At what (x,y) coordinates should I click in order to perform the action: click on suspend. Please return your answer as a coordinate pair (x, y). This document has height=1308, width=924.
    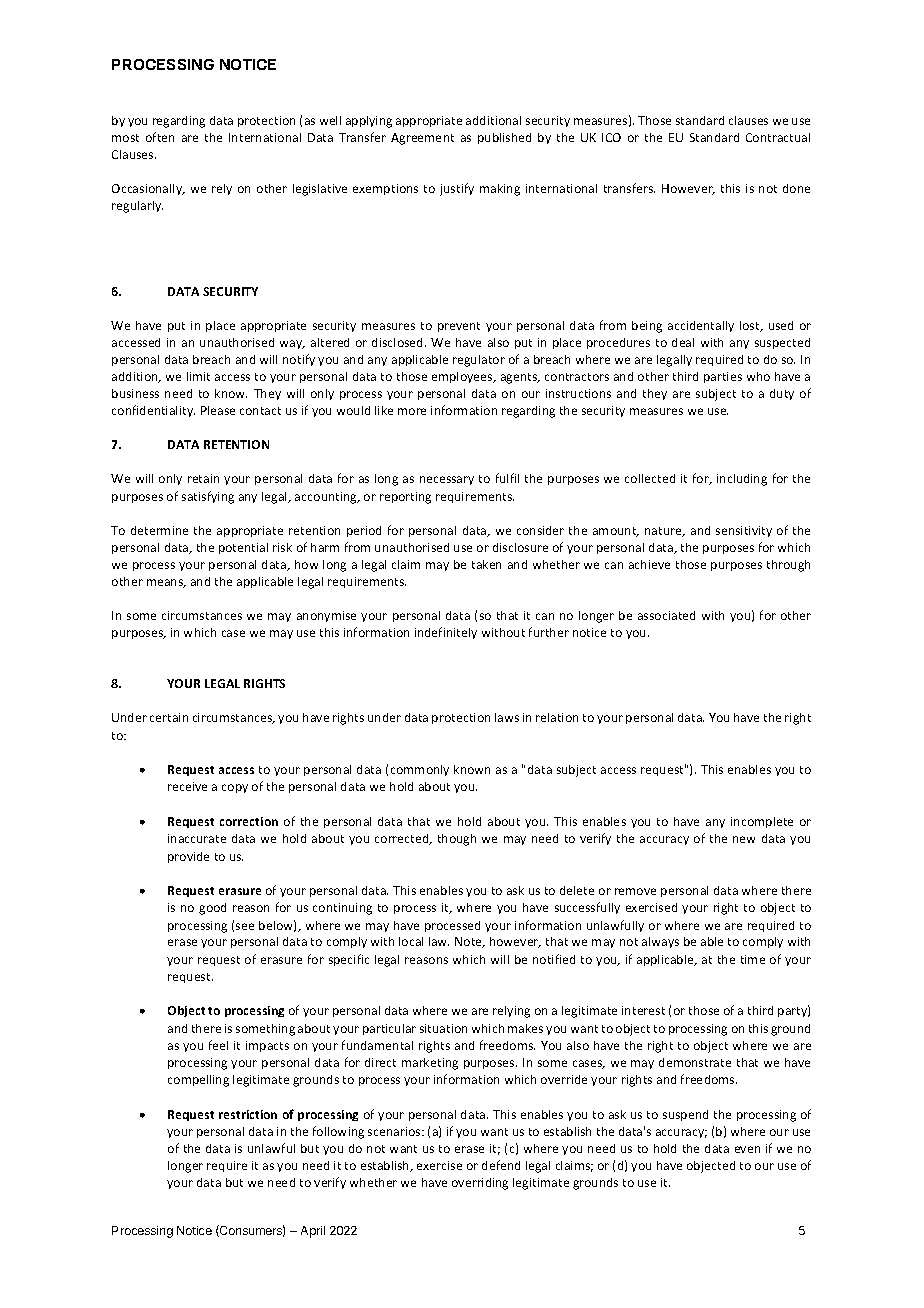
    Looking at the image, I should click on (685, 1115).
